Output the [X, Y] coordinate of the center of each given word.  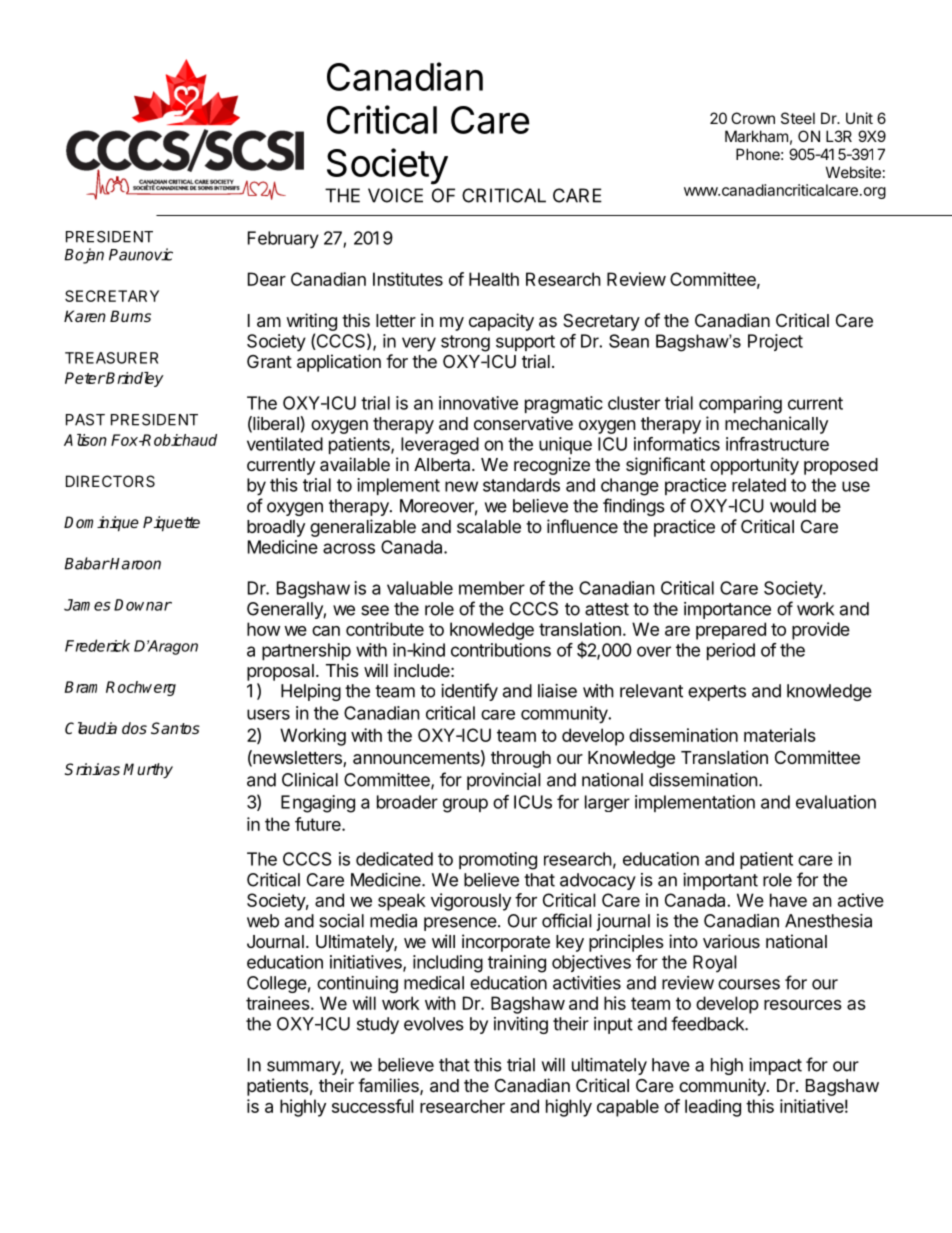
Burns [130, 316]
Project [775, 342]
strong [465, 343]
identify [469, 692]
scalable [489, 526]
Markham [756, 136]
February [283, 240]
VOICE [395, 195]
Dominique [101, 524]
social [341, 921]
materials [780, 735]
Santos [175, 728]
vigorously [471, 902]
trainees [279, 1003]
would [793, 506]
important [720, 881]
